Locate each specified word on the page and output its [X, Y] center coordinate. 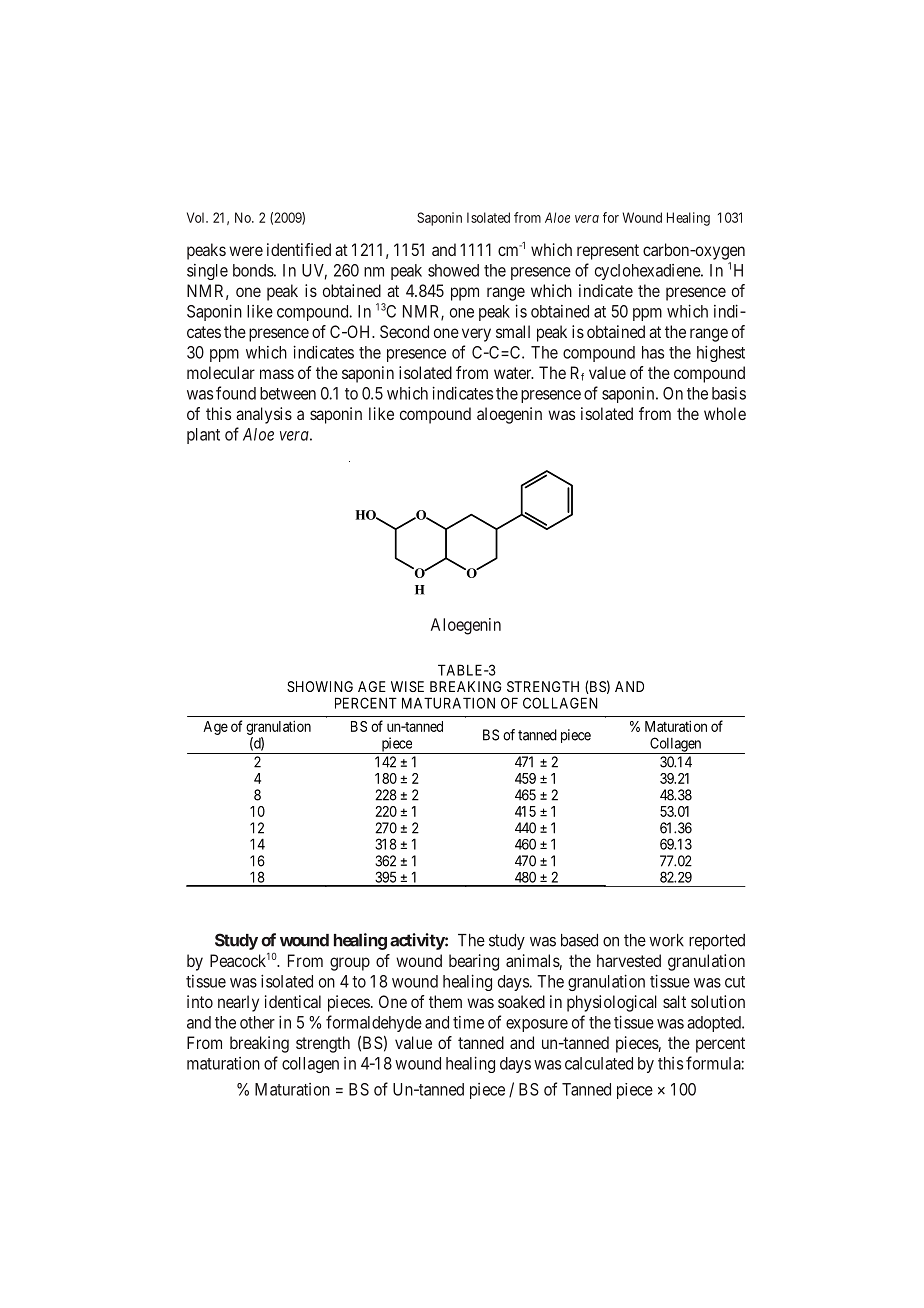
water [514, 373]
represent [608, 252]
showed [453, 270]
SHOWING [320, 686]
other [257, 1022]
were [246, 251]
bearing [474, 962]
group [350, 964]
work [666, 940]
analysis [264, 415]
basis [729, 393]
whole [725, 413]
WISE [407, 686]
